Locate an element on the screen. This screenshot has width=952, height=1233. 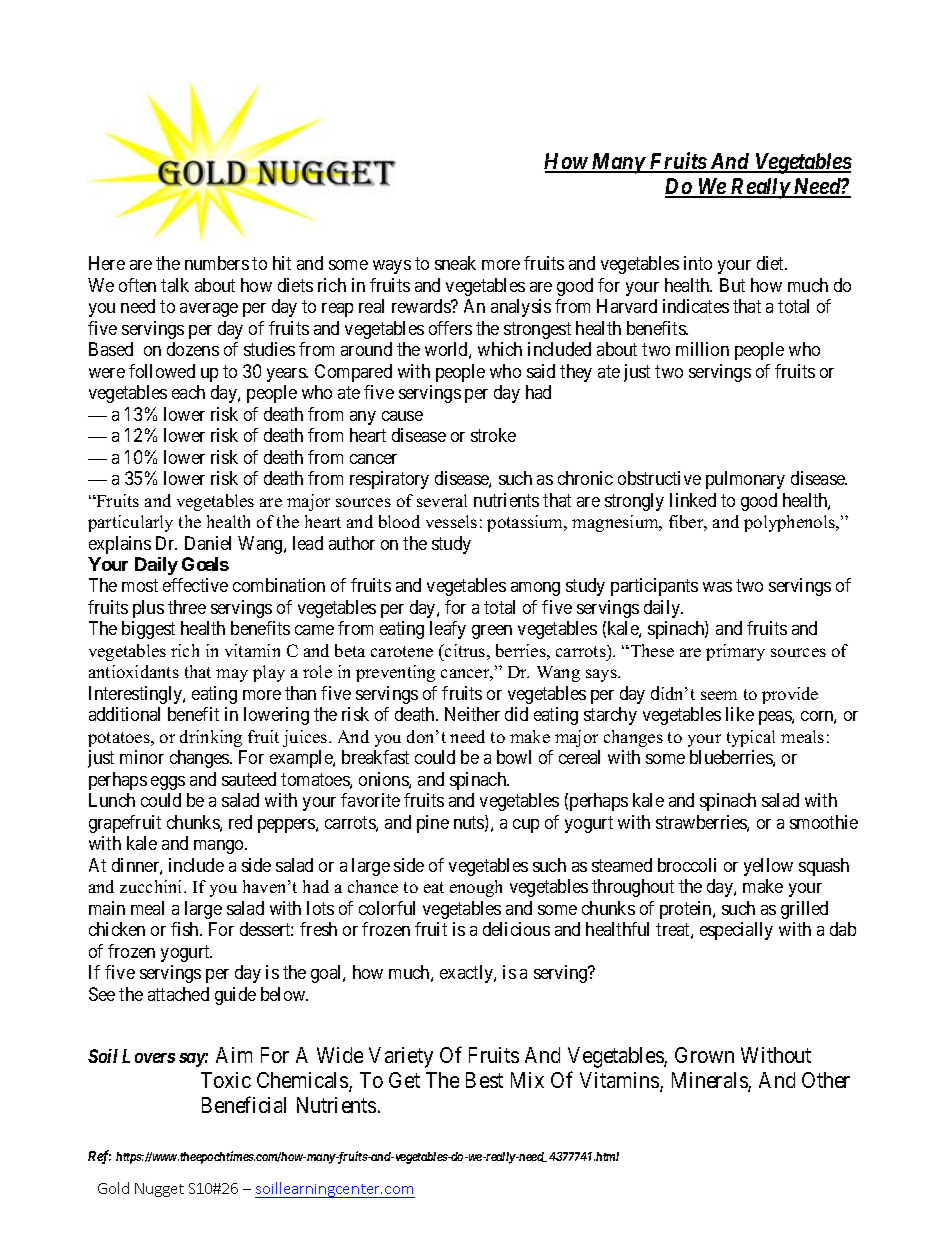
drinking is located at coordinates (211, 738).
